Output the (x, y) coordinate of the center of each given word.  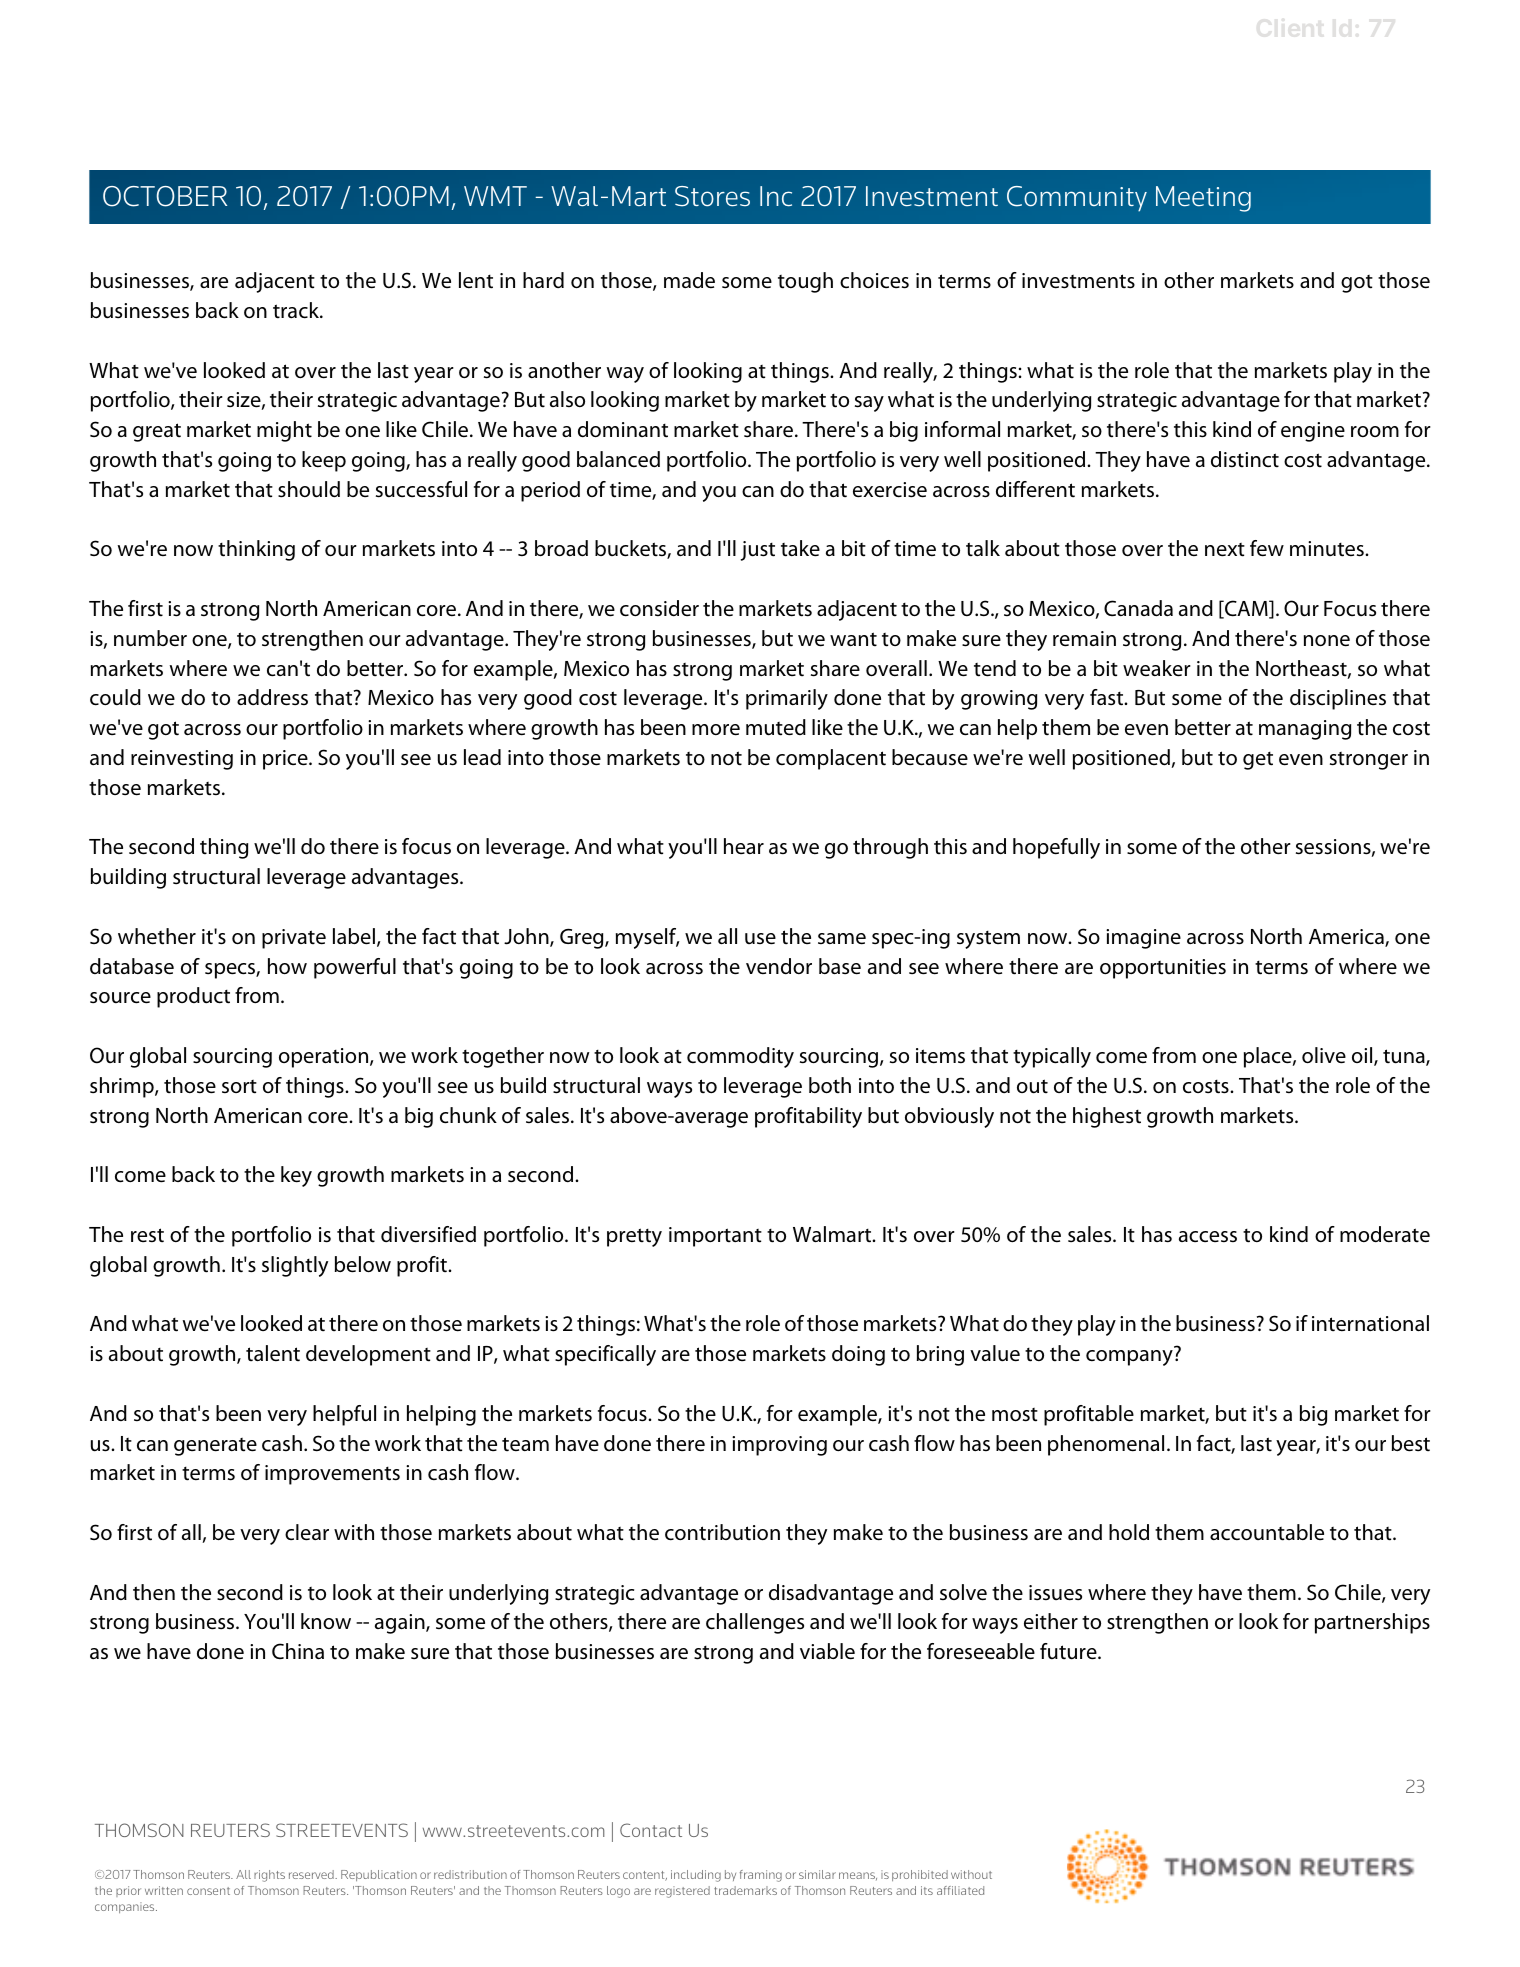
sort (239, 1087)
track (297, 310)
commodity (740, 1057)
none (1327, 641)
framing (761, 1876)
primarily (787, 699)
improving (779, 1446)
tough (805, 282)
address (272, 697)
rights (269, 1876)
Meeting (1203, 199)
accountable (1267, 1532)
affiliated (960, 1890)
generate (215, 1447)
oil (1363, 1056)
